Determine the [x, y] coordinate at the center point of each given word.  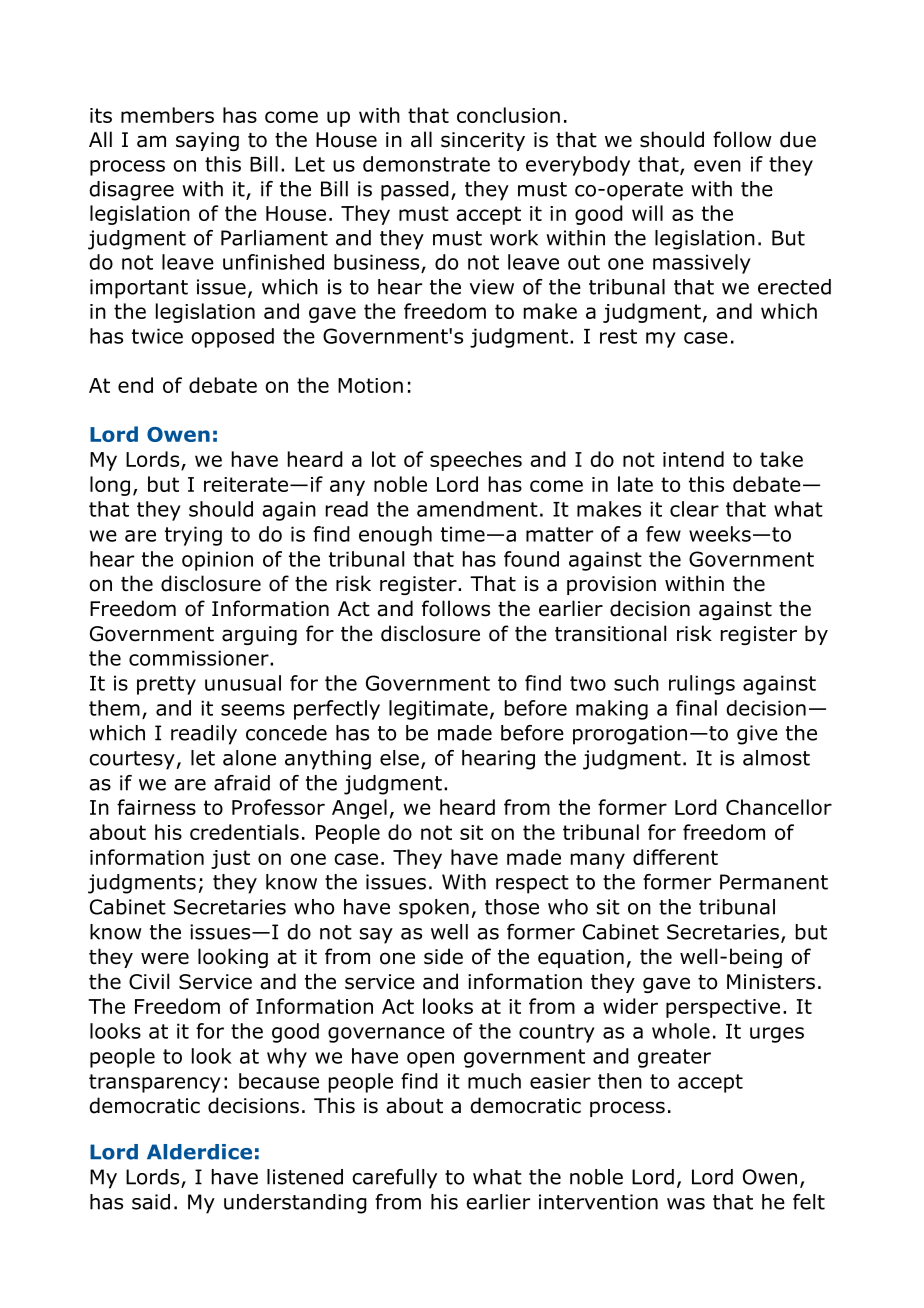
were [165, 958]
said [151, 1202]
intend [693, 459]
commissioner [200, 658]
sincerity [483, 141]
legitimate [438, 710]
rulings [702, 685]
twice [157, 336]
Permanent [774, 882]
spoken [434, 909]
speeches [476, 461]
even [717, 166]
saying [207, 141]
